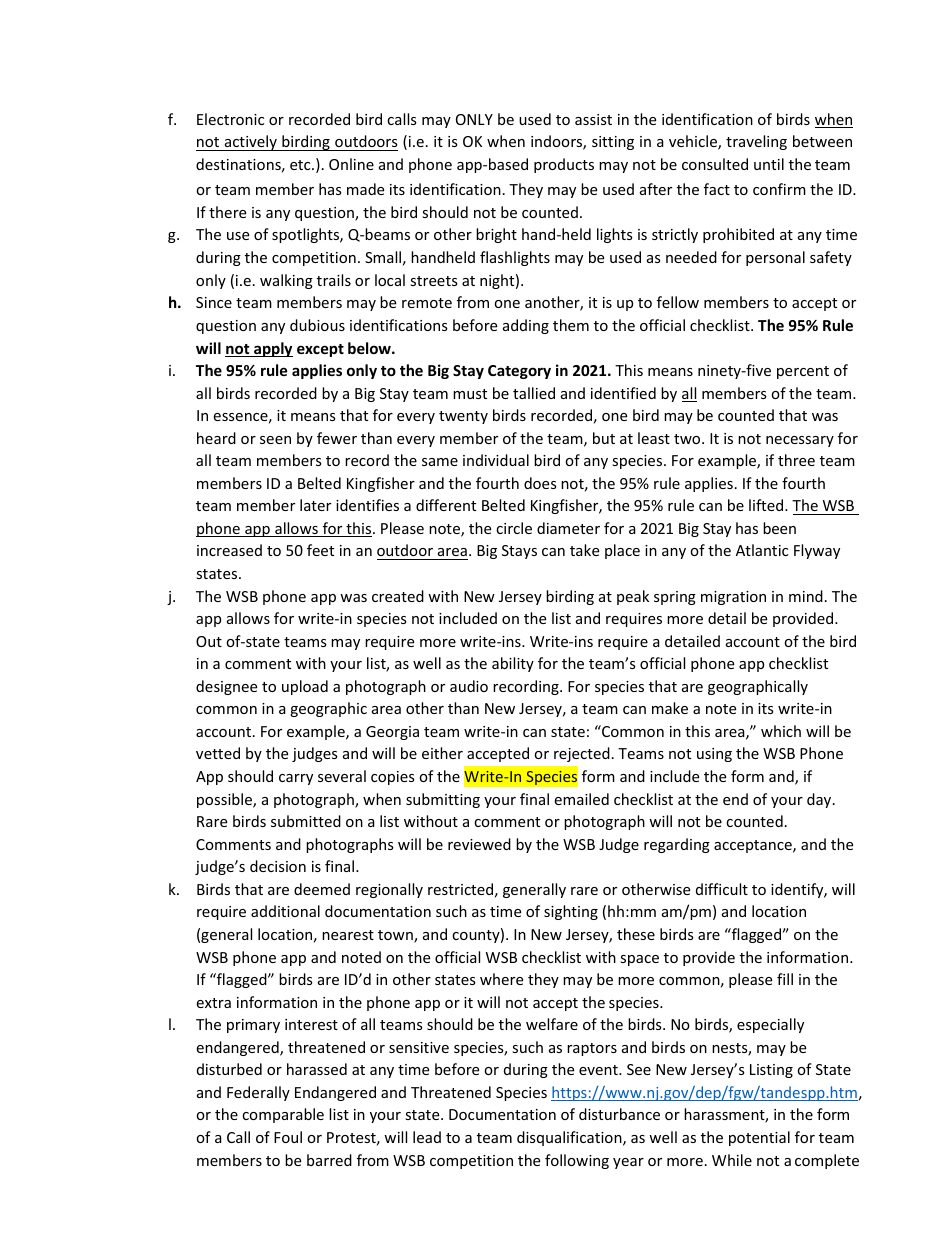 Image resolution: width=952 pixels, height=1233 pixels. Describe the element at coordinates (756, 142) in the screenshot. I see `traveling` at that location.
